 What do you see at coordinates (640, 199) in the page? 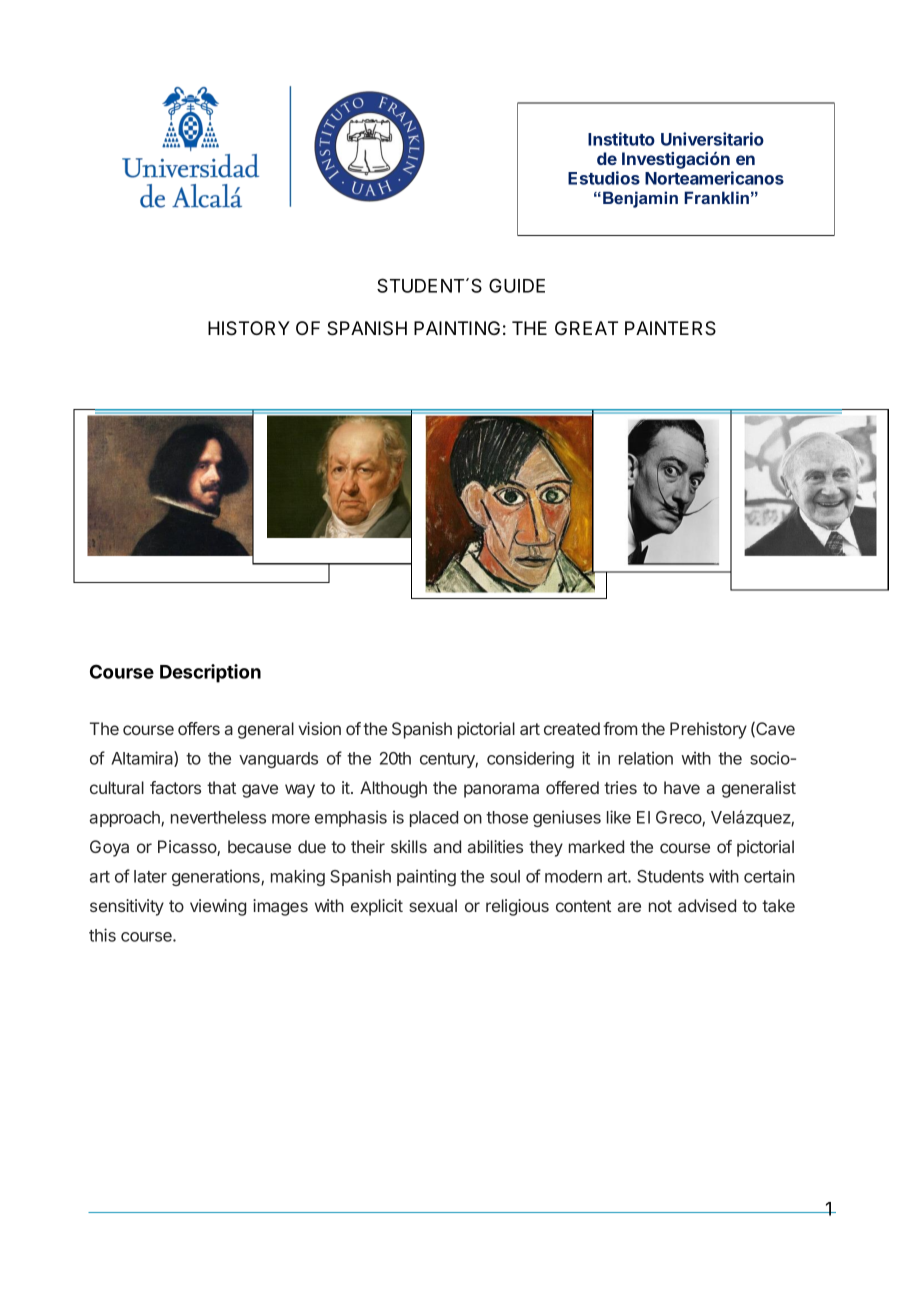
I see `Benjamin` at bounding box center [640, 199].
